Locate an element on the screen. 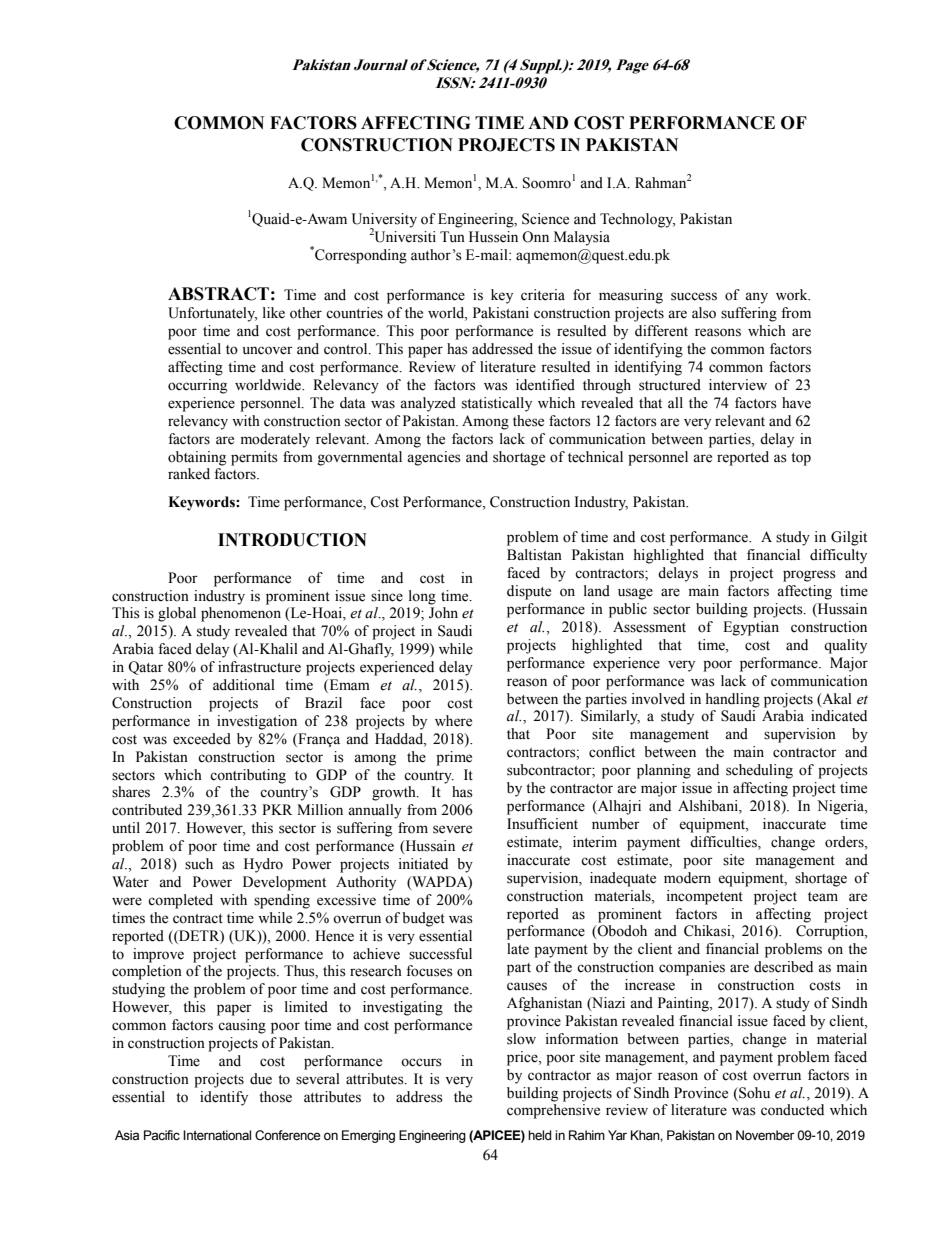 Image resolution: width=952 pixels, height=1233 pixels. ABSTRACT is located at coordinates (218, 294).
